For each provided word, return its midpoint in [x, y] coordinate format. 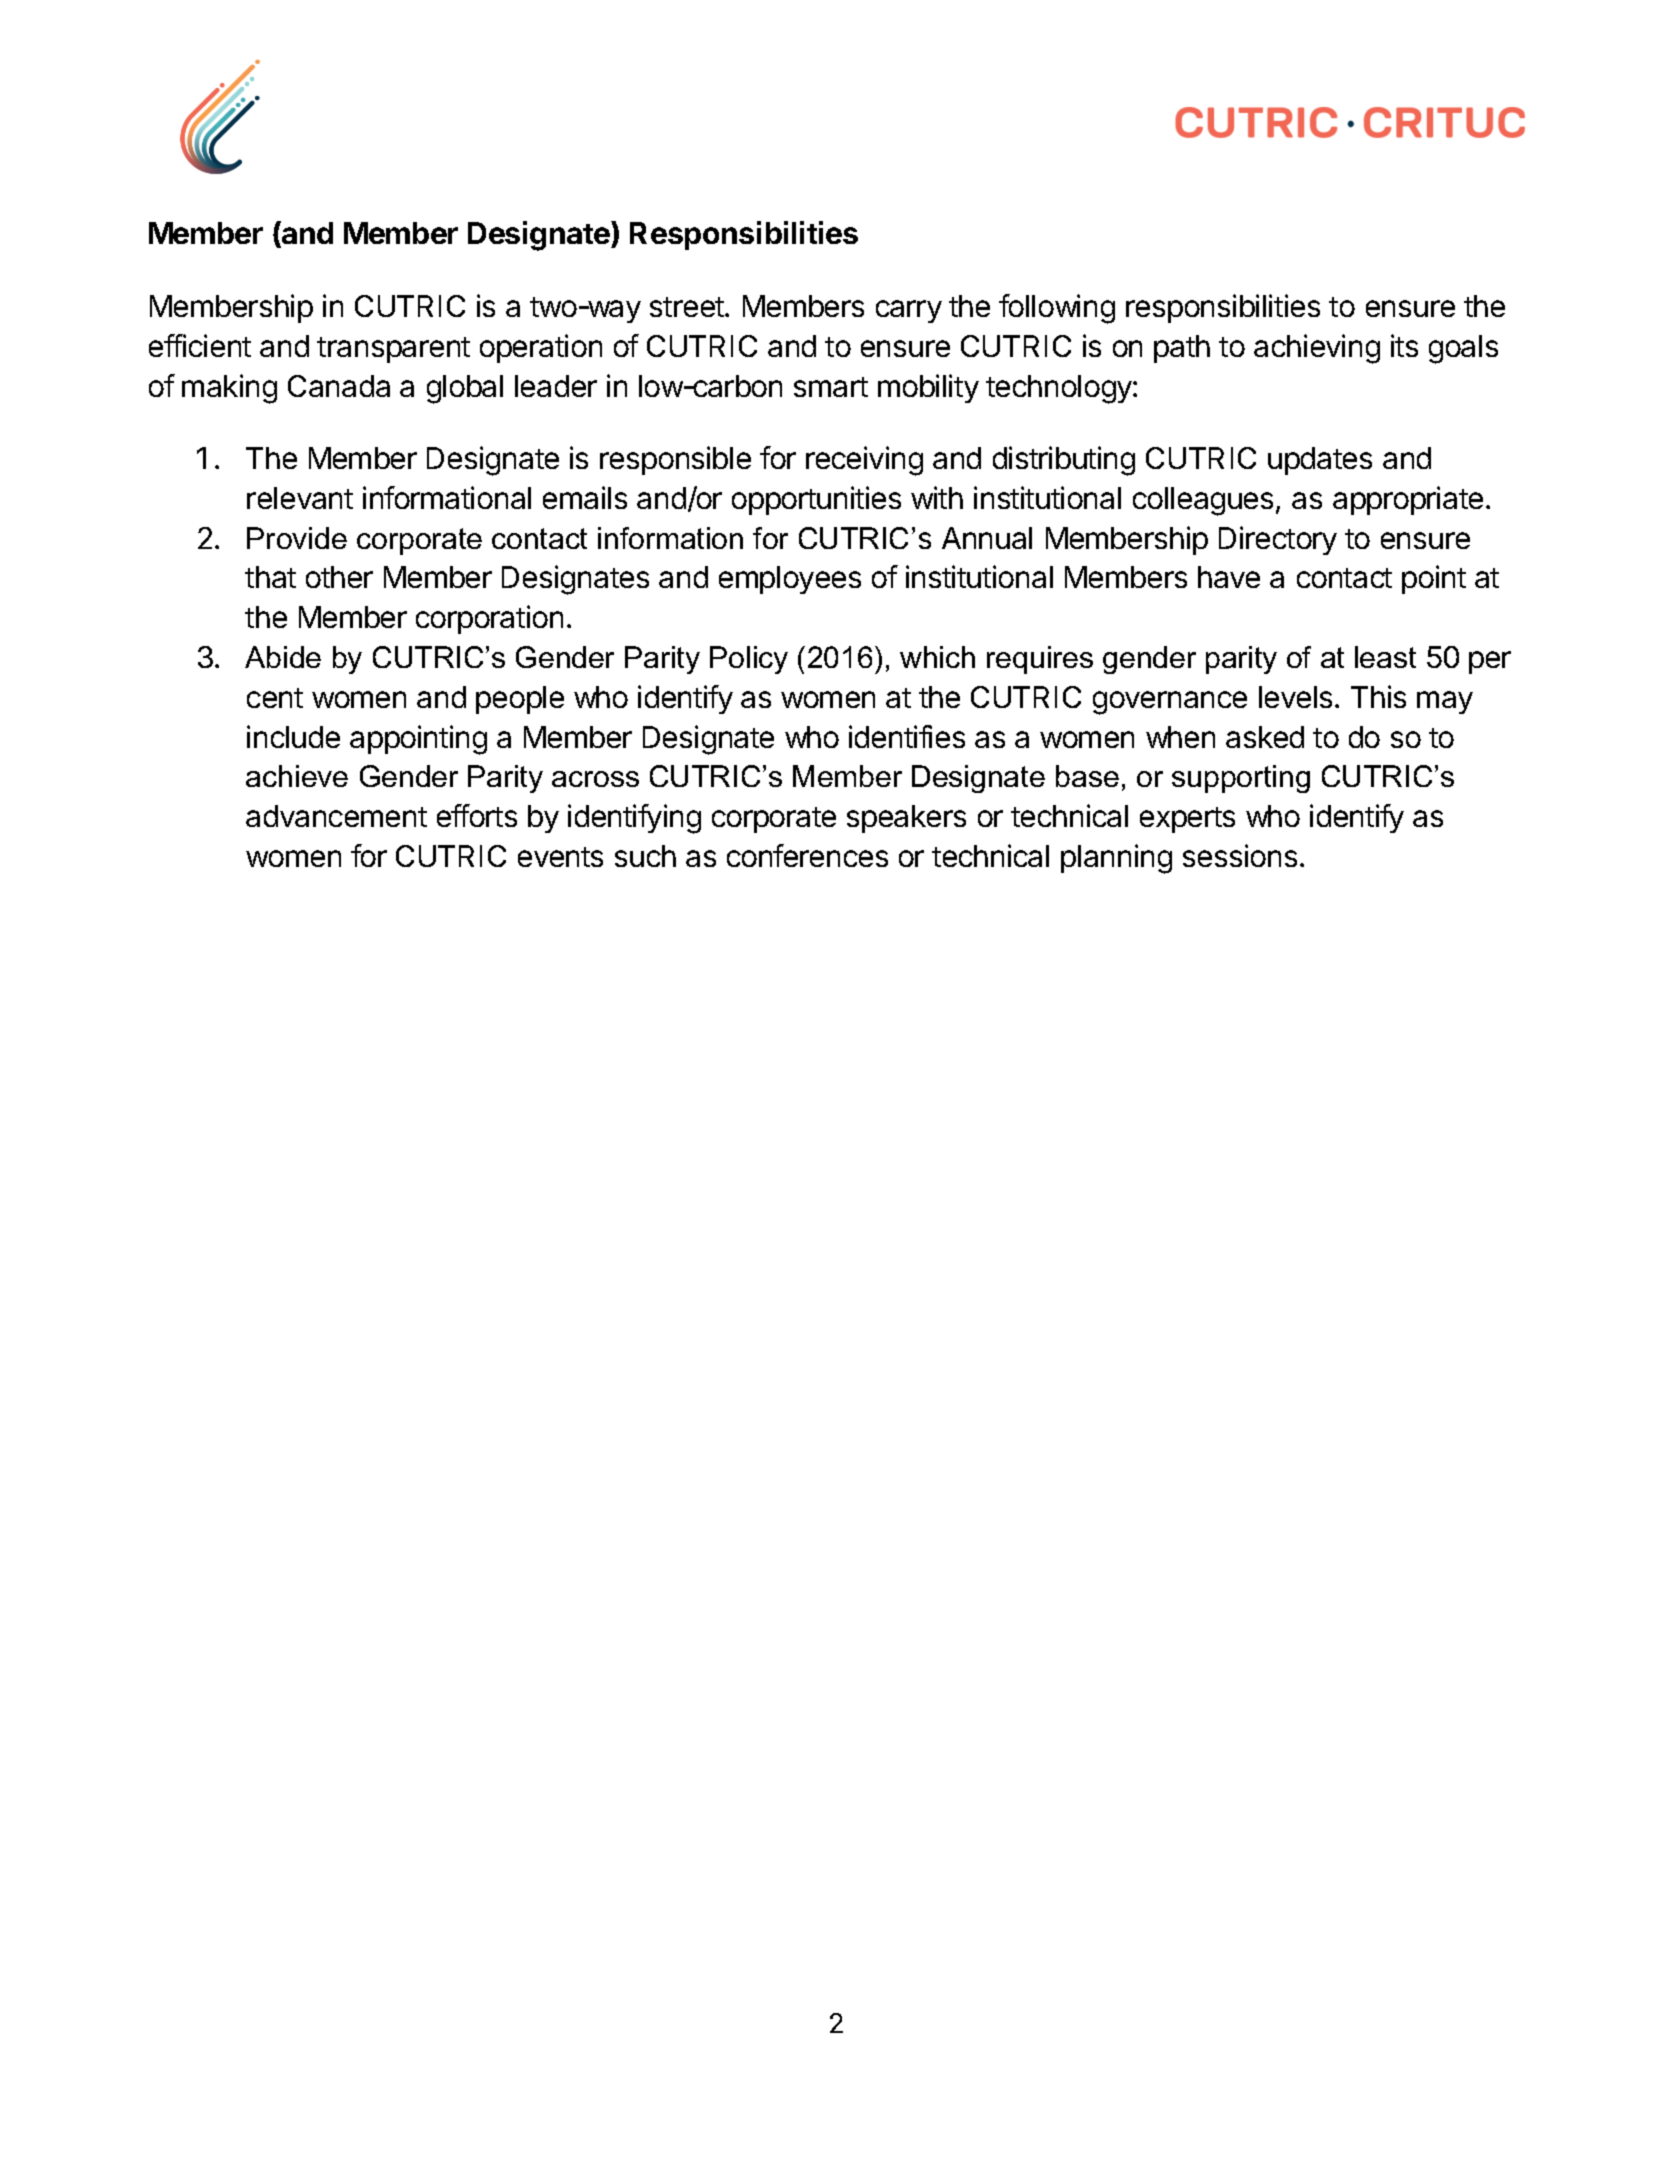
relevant [300, 498]
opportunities [816, 500]
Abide [283, 657]
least [1385, 657]
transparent [393, 350]
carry [909, 311]
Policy [749, 660]
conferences [807, 855]
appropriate [1408, 500]
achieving [1317, 349]
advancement [336, 816]
